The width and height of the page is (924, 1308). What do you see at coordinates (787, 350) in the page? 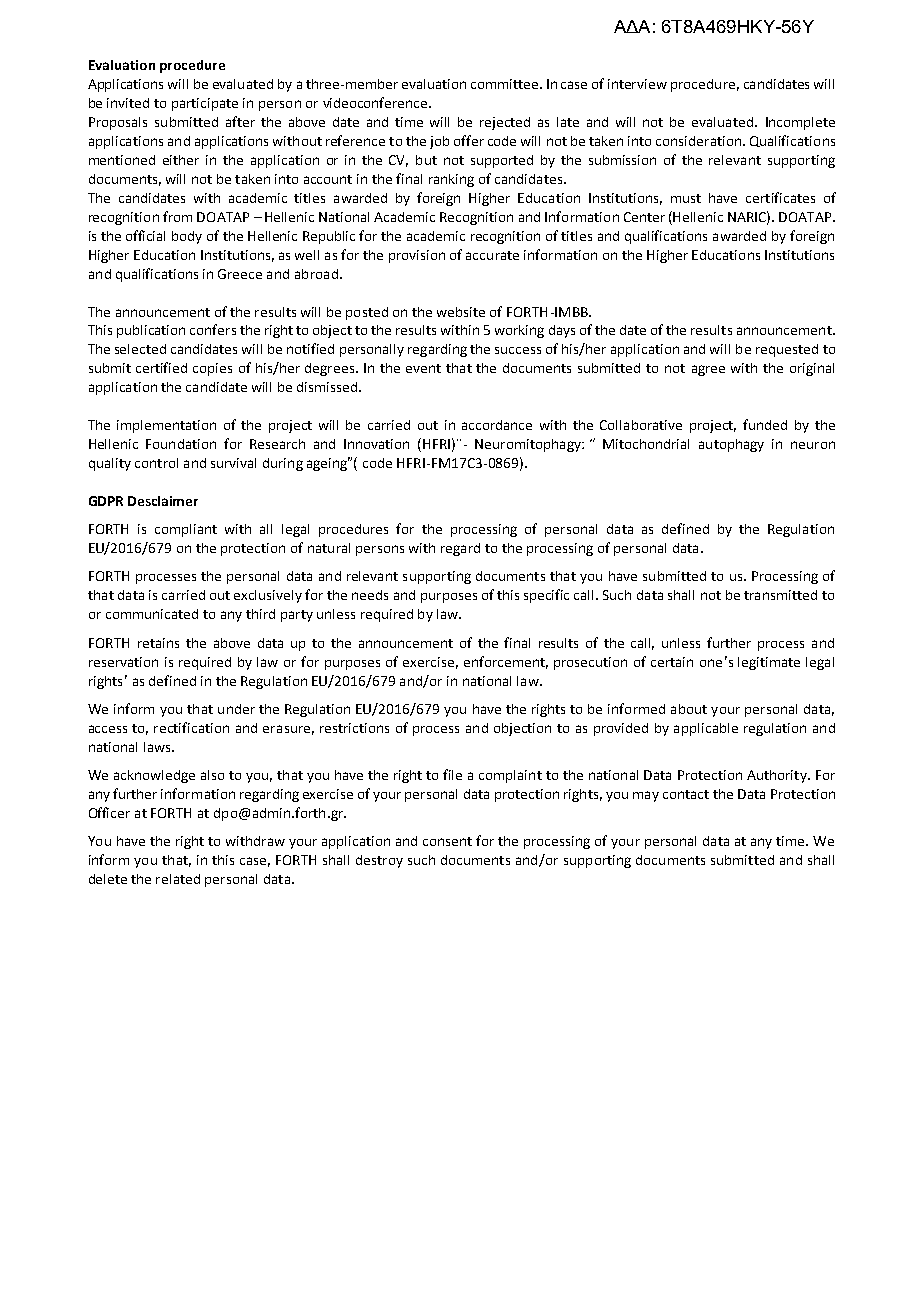
I see `requested` at bounding box center [787, 350].
